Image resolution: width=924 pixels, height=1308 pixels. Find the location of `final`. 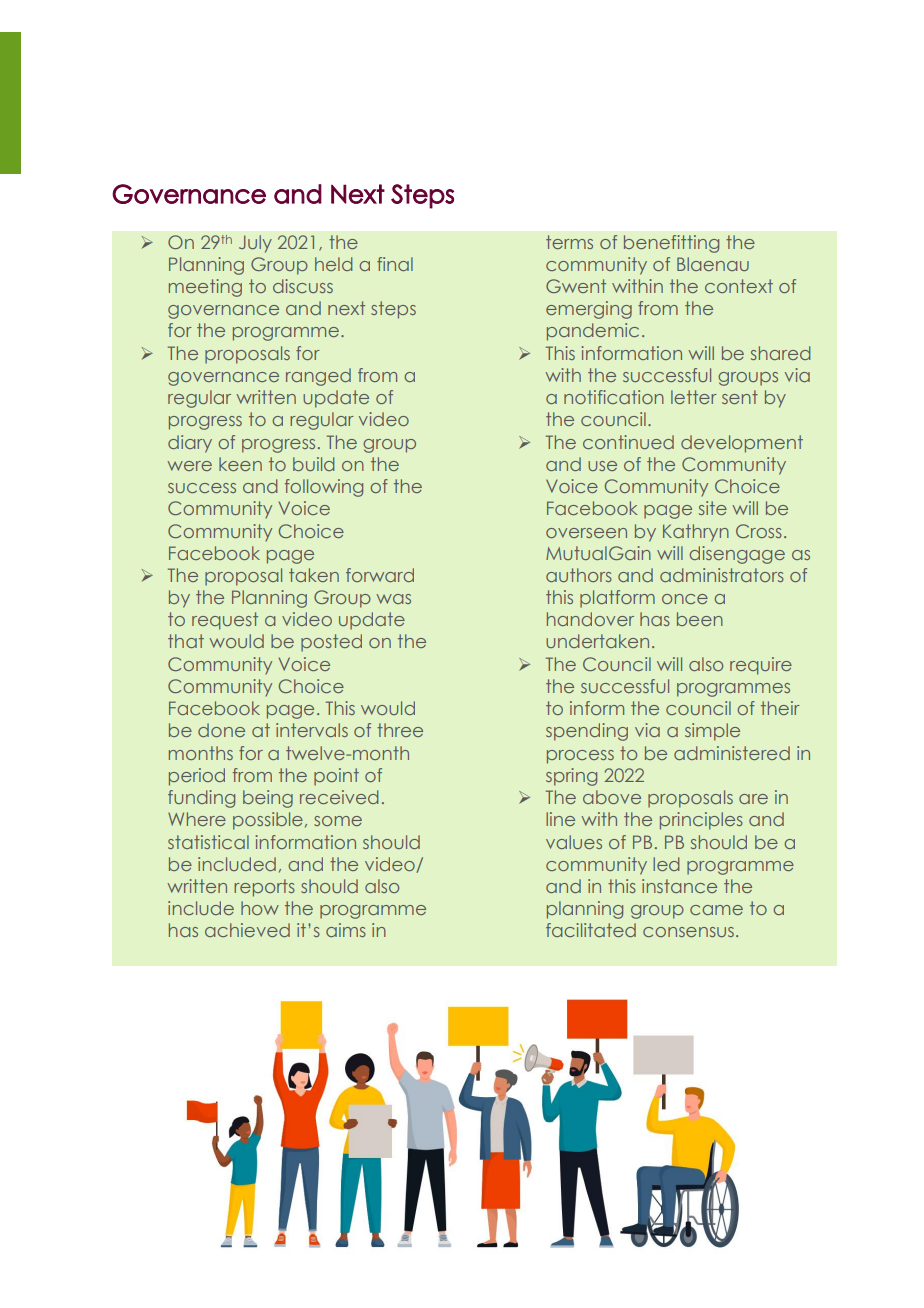

final is located at coordinates (395, 264).
